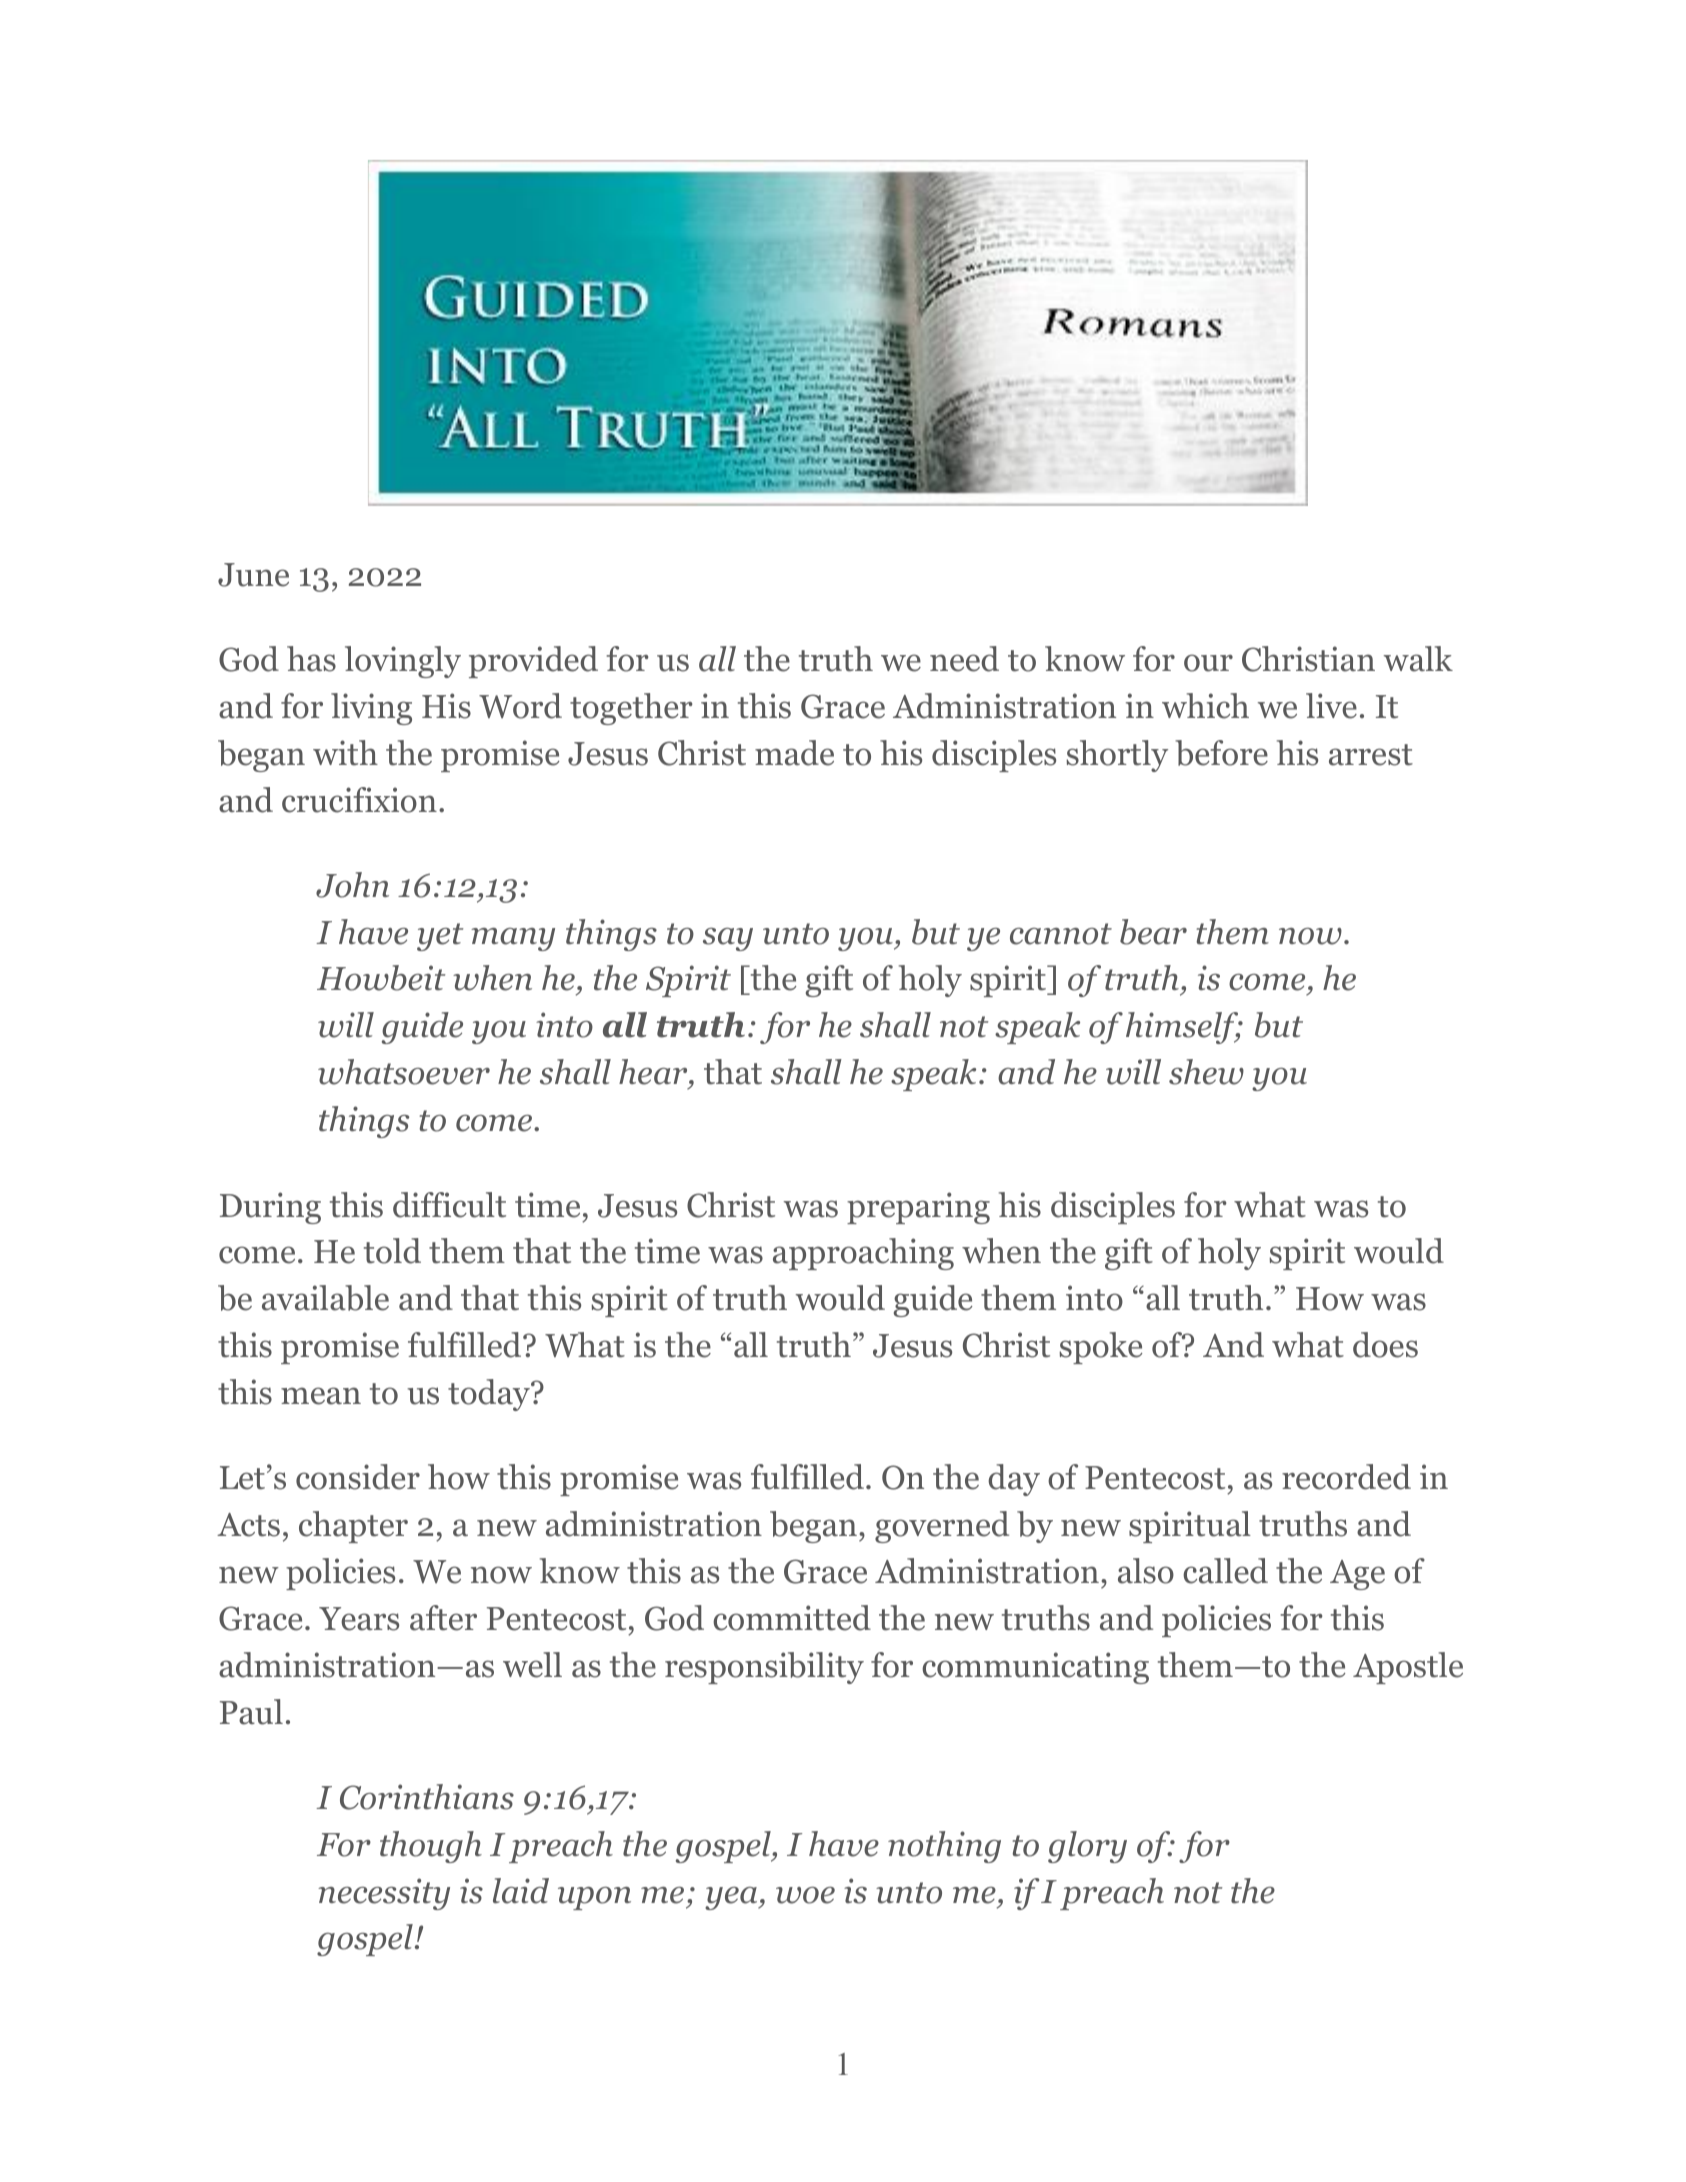 Image resolution: width=1686 pixels, height=2182 pixels. What do you see at coordinates (1153, 932) in the image?
I see `bear` at bounding box center [1153, 932].
